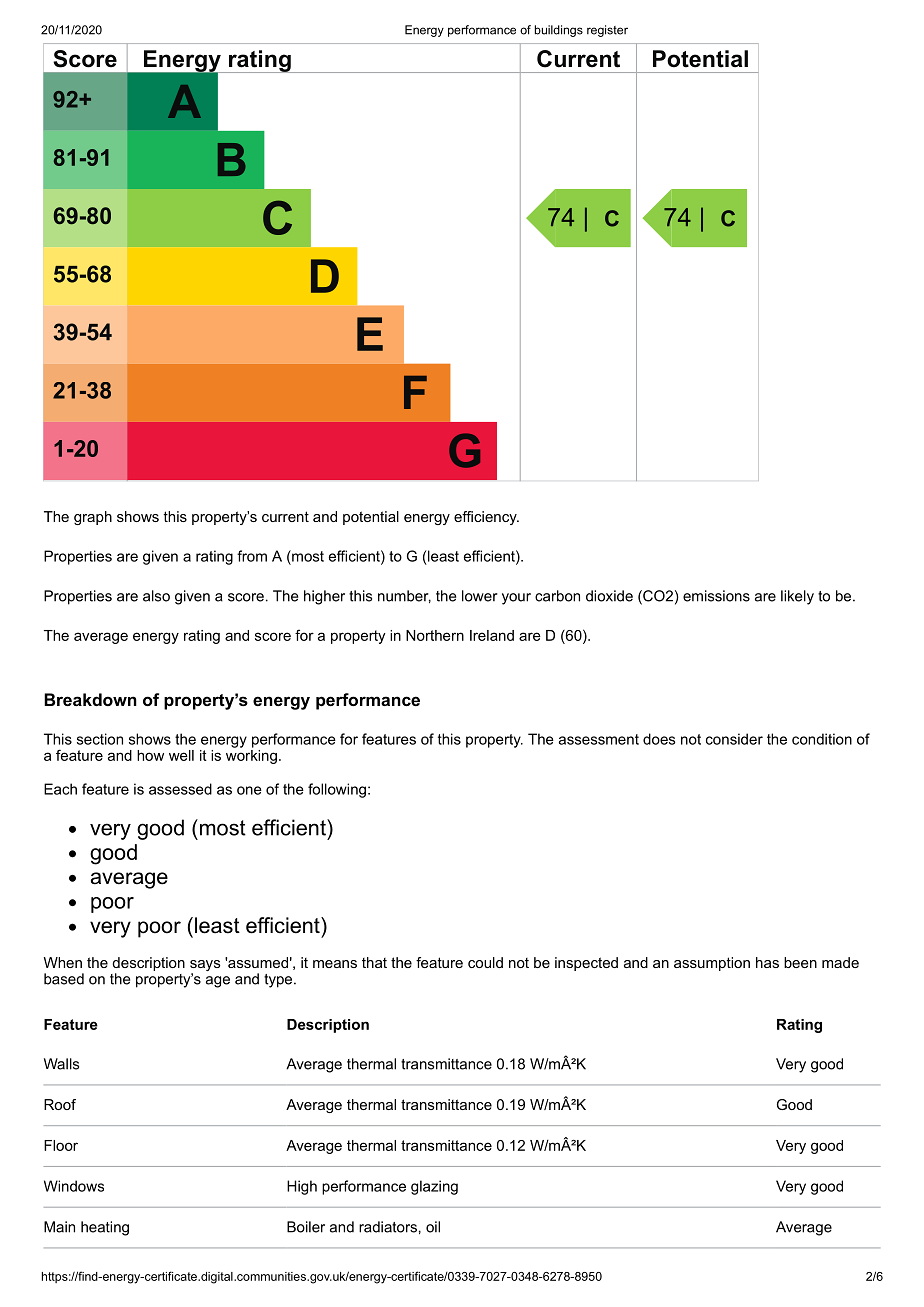  Describe the element at coordinates (105, 1228) in the image. I see `heating` at that location.
